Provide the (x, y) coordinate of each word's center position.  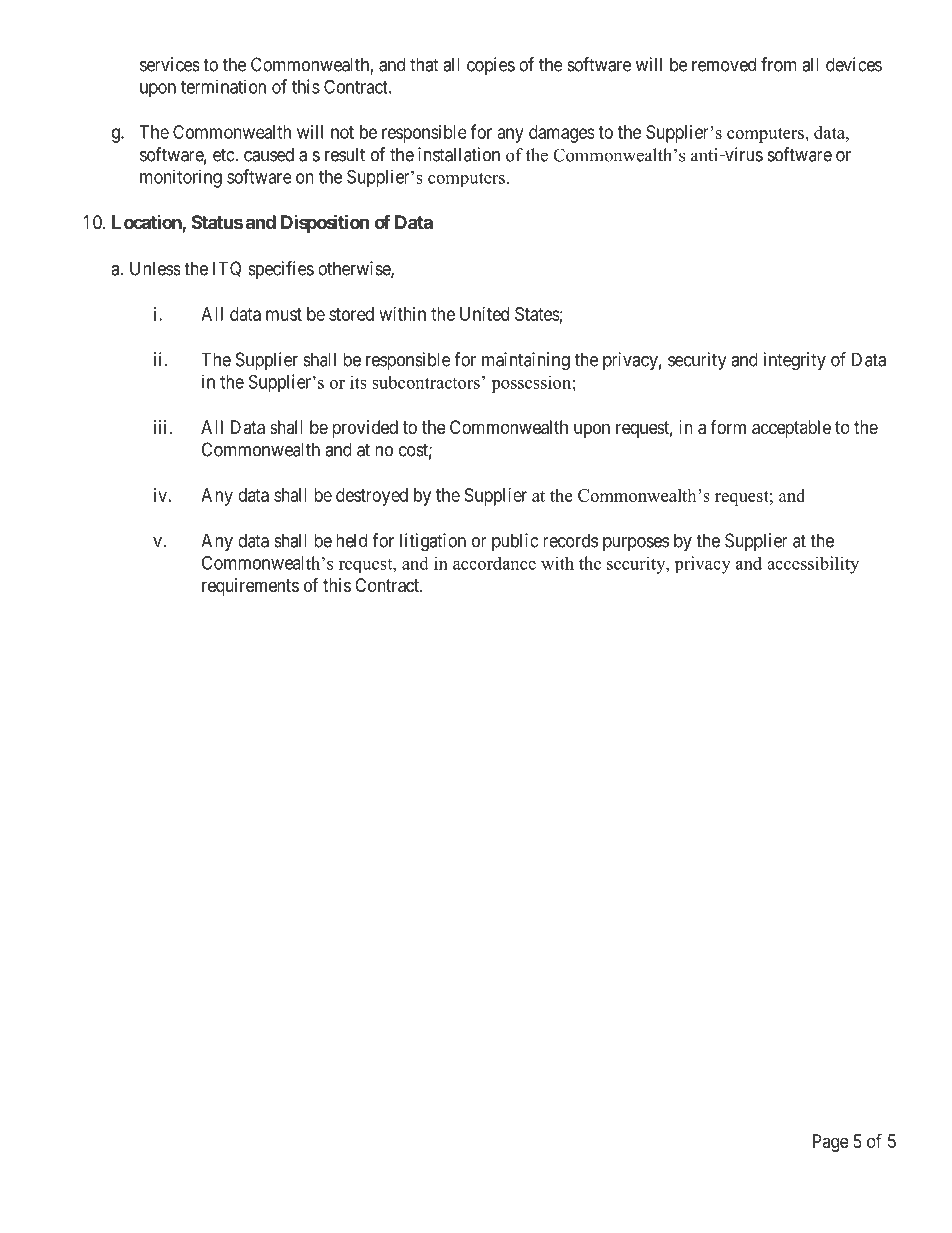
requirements (250, 587)
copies (491, 66)
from (779, 64)
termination (223, 86)
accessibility (813, 565)
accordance (494, 563)
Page (831, 1143)
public (515, 542)
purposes (636, 544)
